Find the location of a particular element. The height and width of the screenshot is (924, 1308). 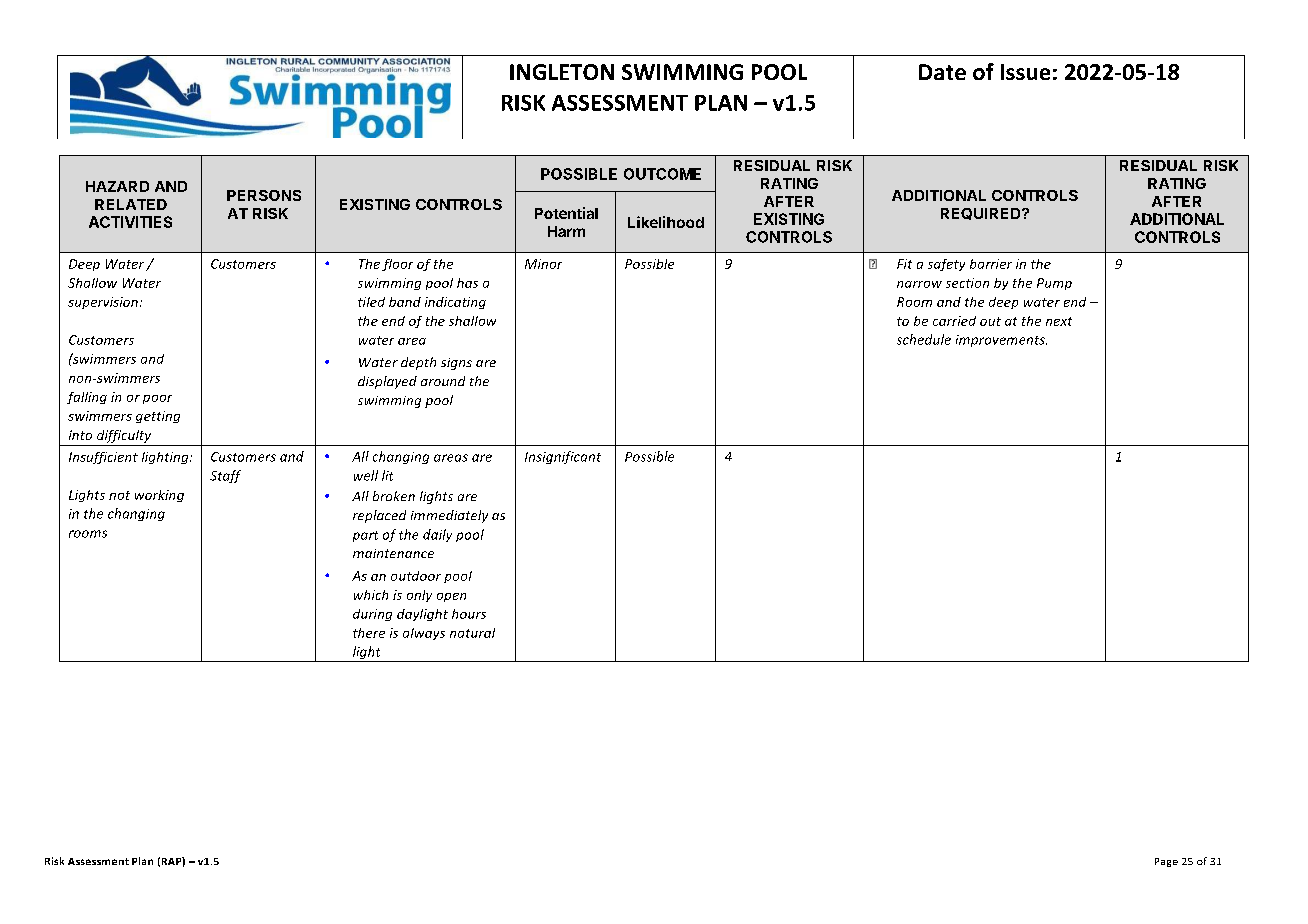

Page is located at coordinates (1166, 862).
